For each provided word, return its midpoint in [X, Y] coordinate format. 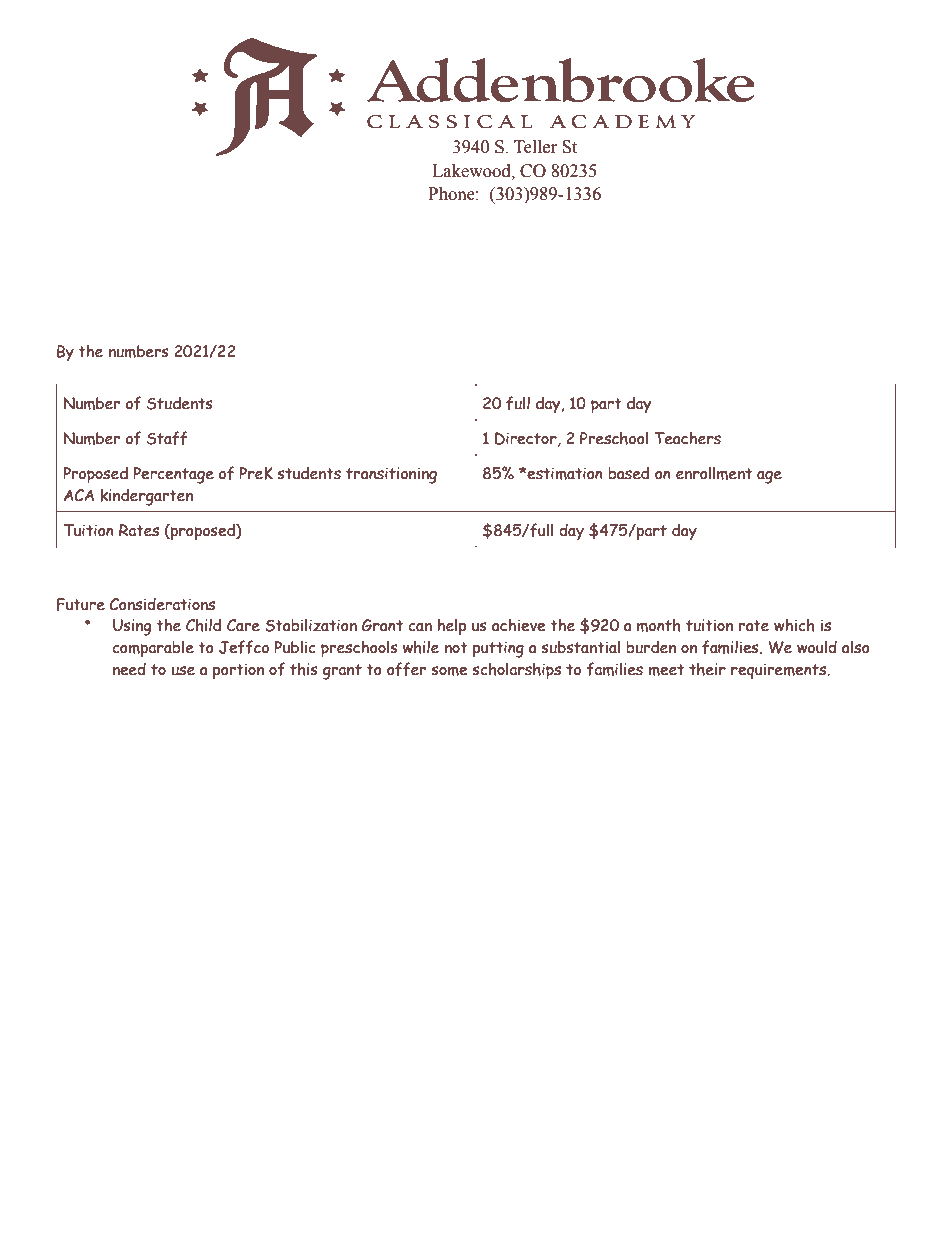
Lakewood [472, 171]
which [794, 625]
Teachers [687, 438]
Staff [167, 438]
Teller [535, 147]
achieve [519, 625]
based [628, 473]
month [659, 625]
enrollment [714, 473]
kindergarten [146, 497]
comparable [153, 649]
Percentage [173, 475]
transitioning [391, 475]
